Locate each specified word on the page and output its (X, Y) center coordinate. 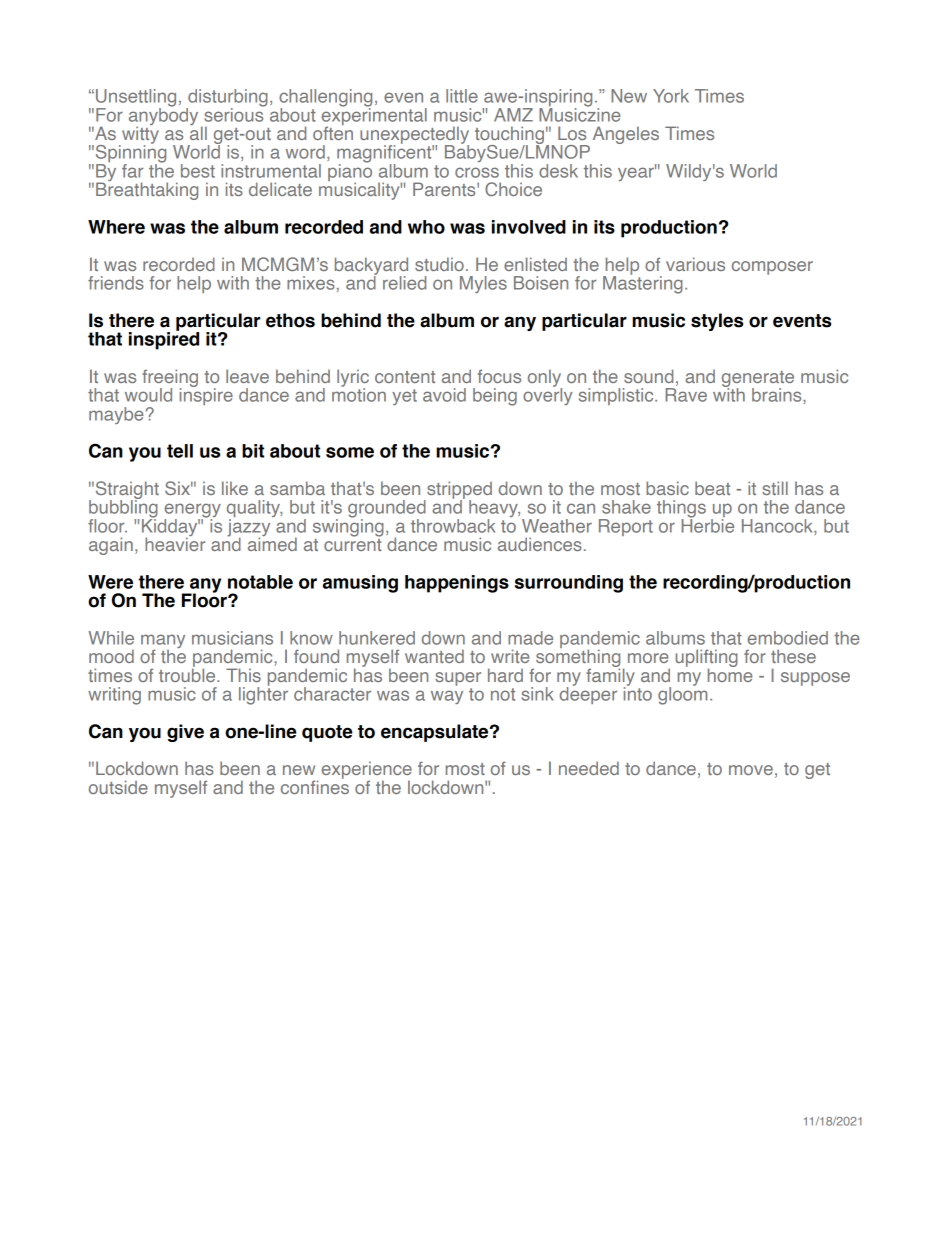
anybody (163, 116)
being (495, 397)
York (671, 96)
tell (180, 451)
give (185, 733)
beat (712, 488)
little (462, 96)
